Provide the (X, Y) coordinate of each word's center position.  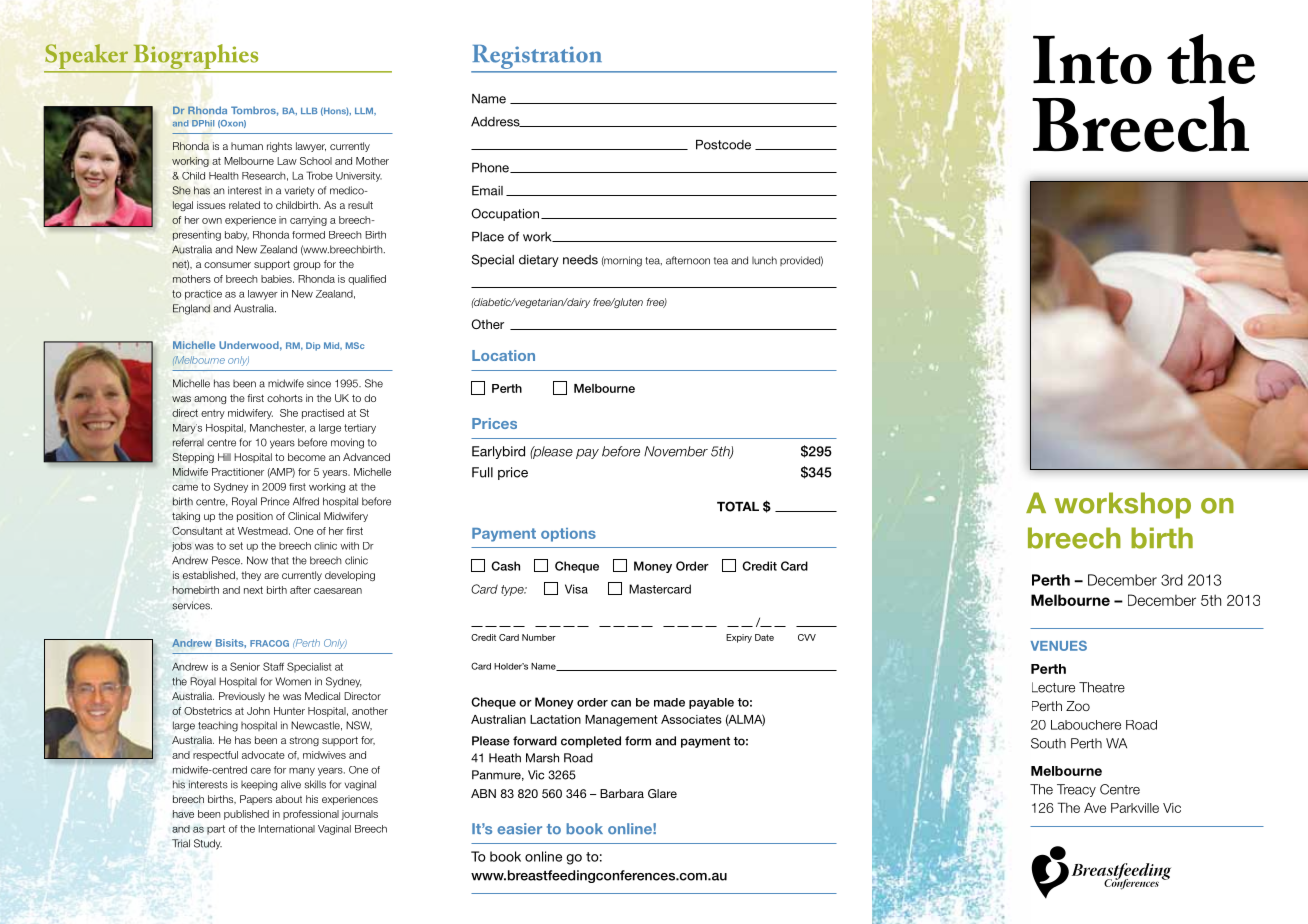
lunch (764, 260)
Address (496, 122)
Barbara (622, 793)
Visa (576, 589)
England (191, 309)
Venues (1059, 645)
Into (1092, 59)
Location (503, 355)
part (216, 830)
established (210, 575)
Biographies (196, 58)
